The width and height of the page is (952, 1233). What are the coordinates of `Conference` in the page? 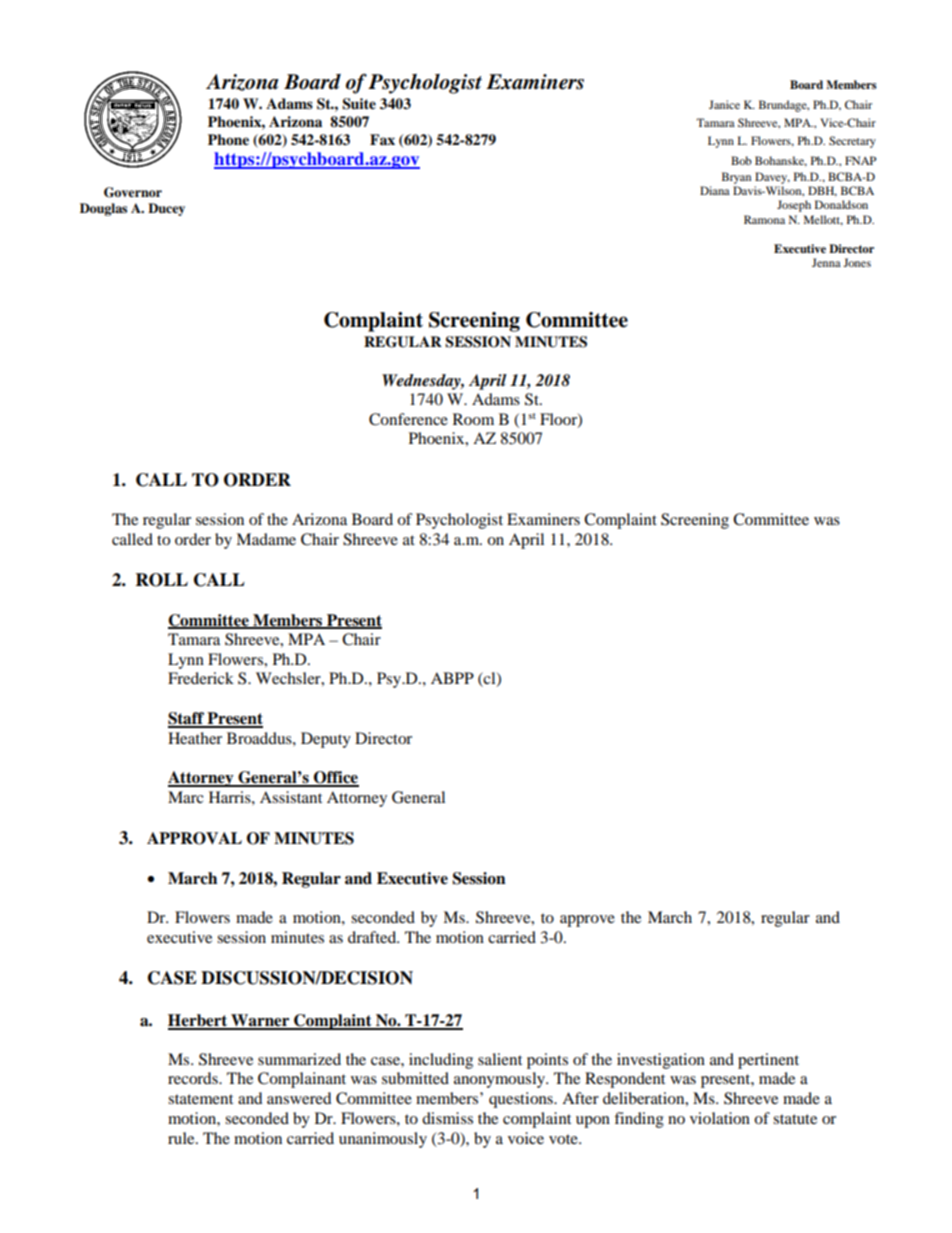 It's located at (408, 419).
